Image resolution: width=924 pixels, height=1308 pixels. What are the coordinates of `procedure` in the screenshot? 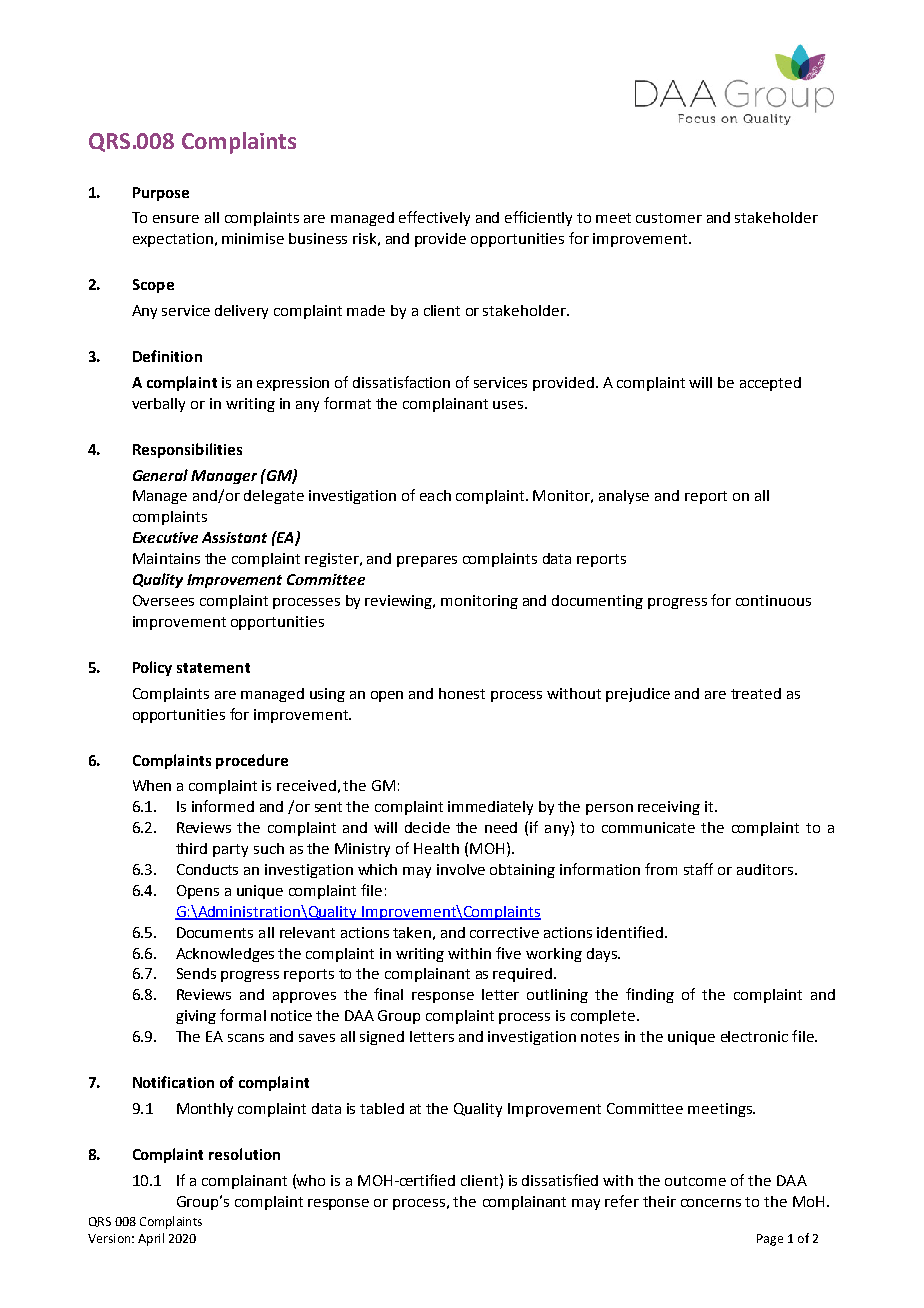 It's located at (252, 761).
